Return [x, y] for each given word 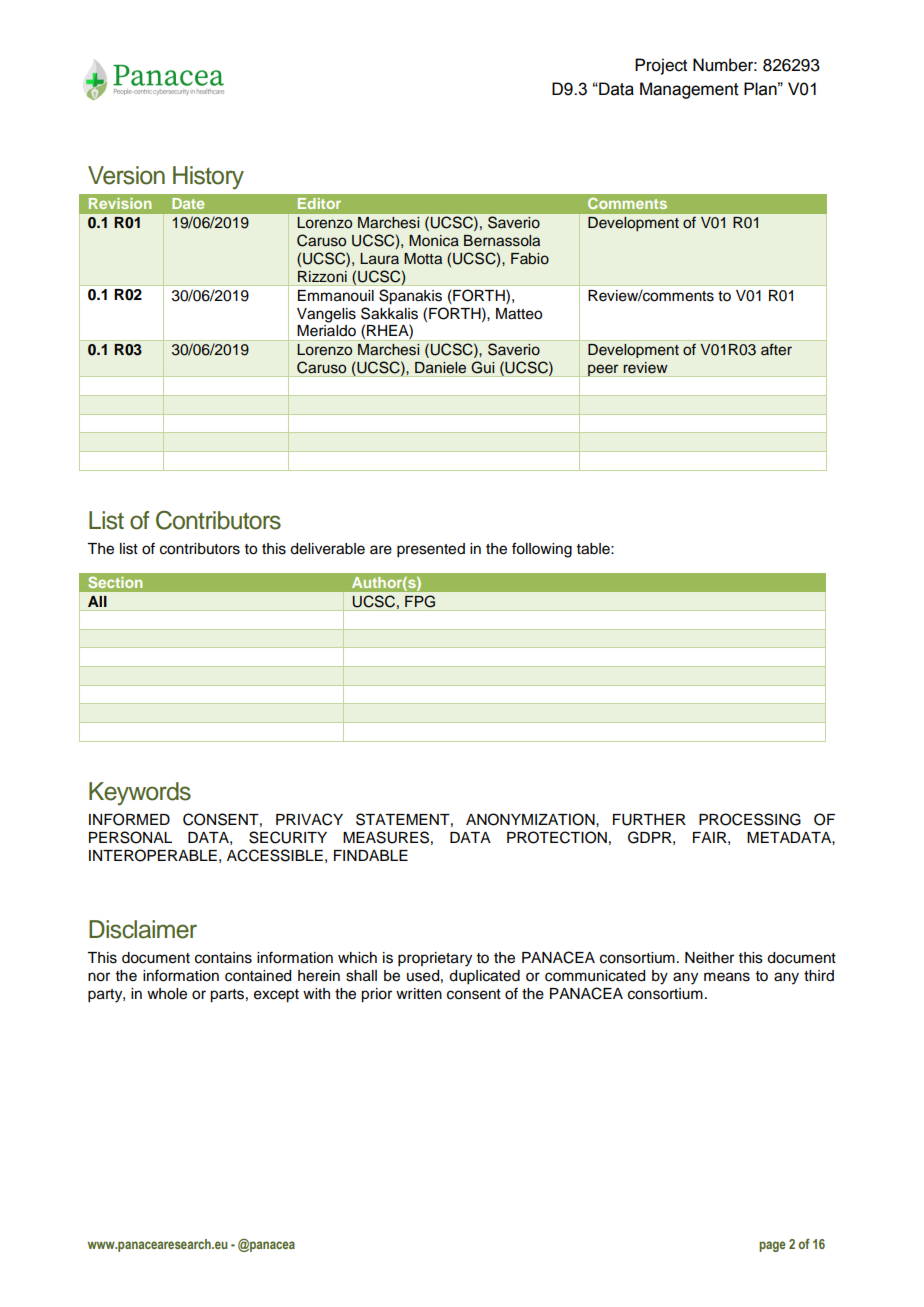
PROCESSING [750, 819]
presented [431, 550]
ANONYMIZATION [531, 819]
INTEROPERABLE [153, 855]
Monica [434, 241]
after [776, 349]
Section [115, 582]
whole [167, 994]
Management [689, 90]
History [208, 178]
